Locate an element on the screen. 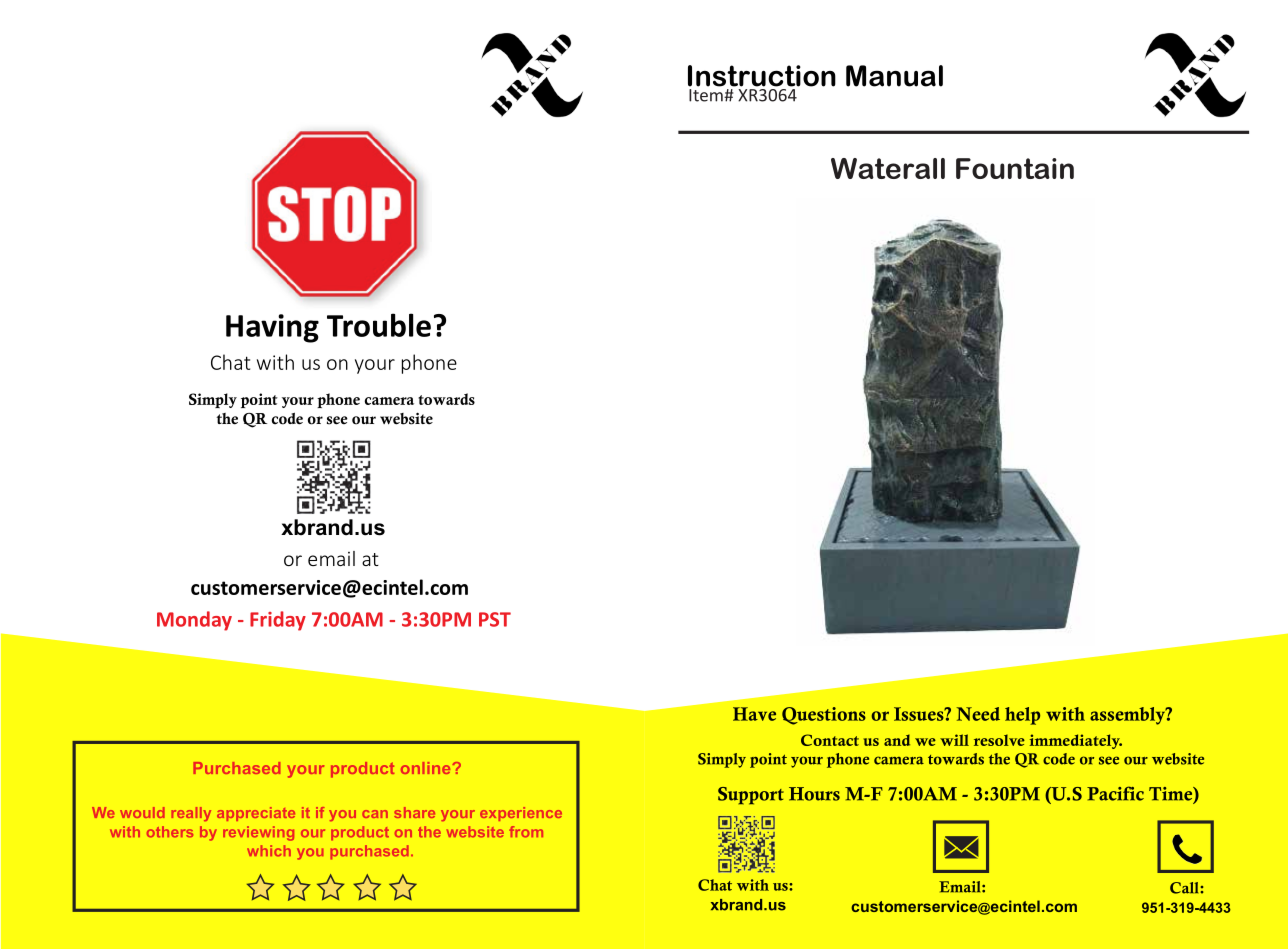  help is located at coordinates (1022, 716).
